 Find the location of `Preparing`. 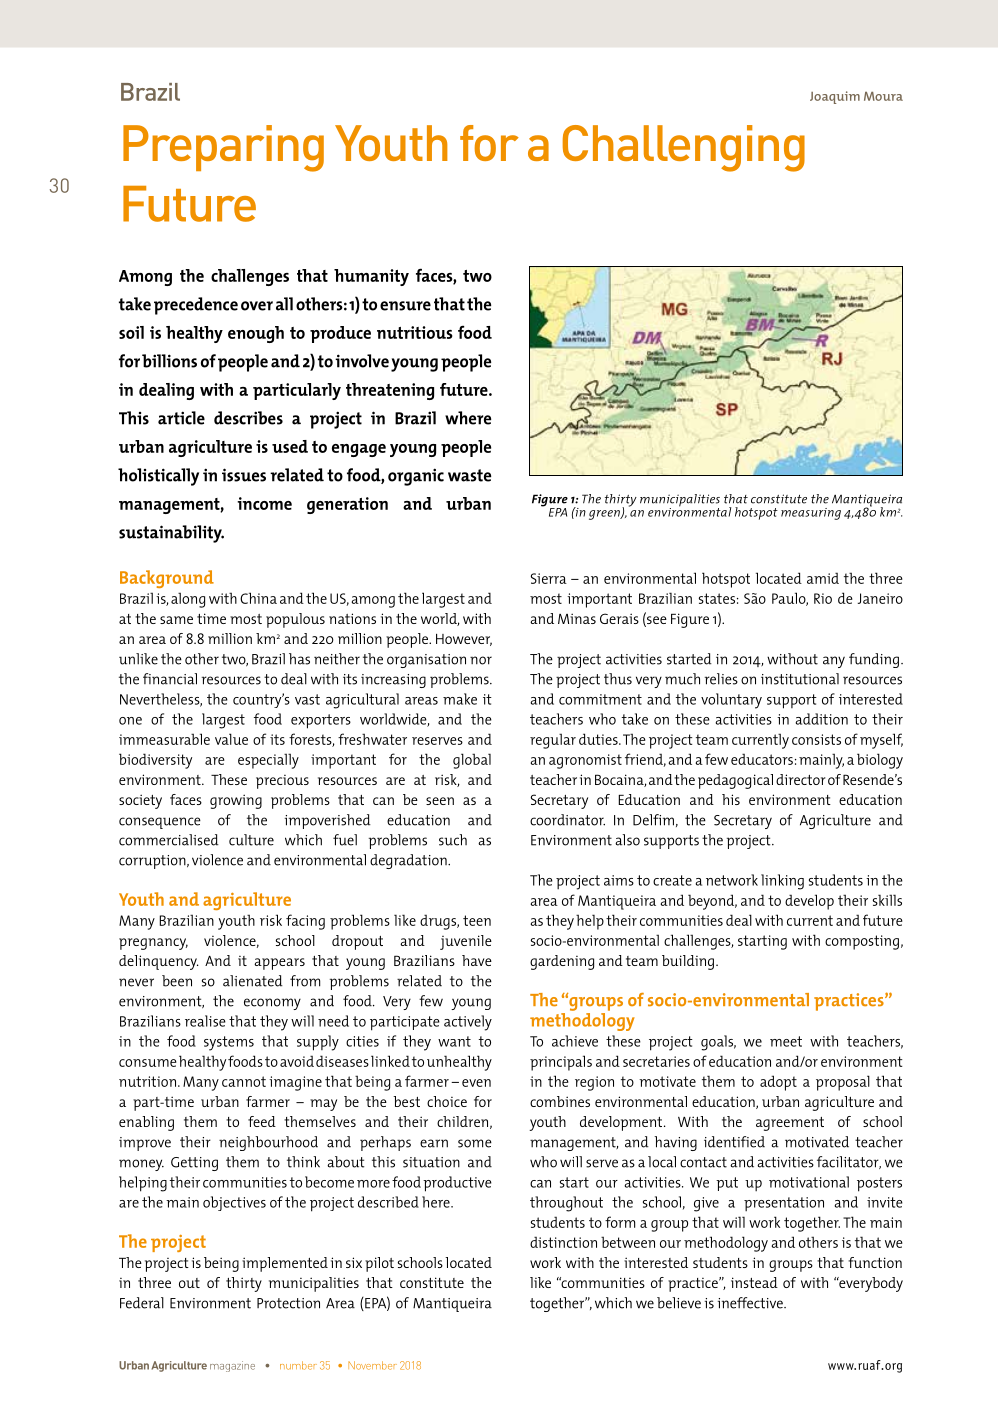

Preparing is located at coordinates (223, 148).
